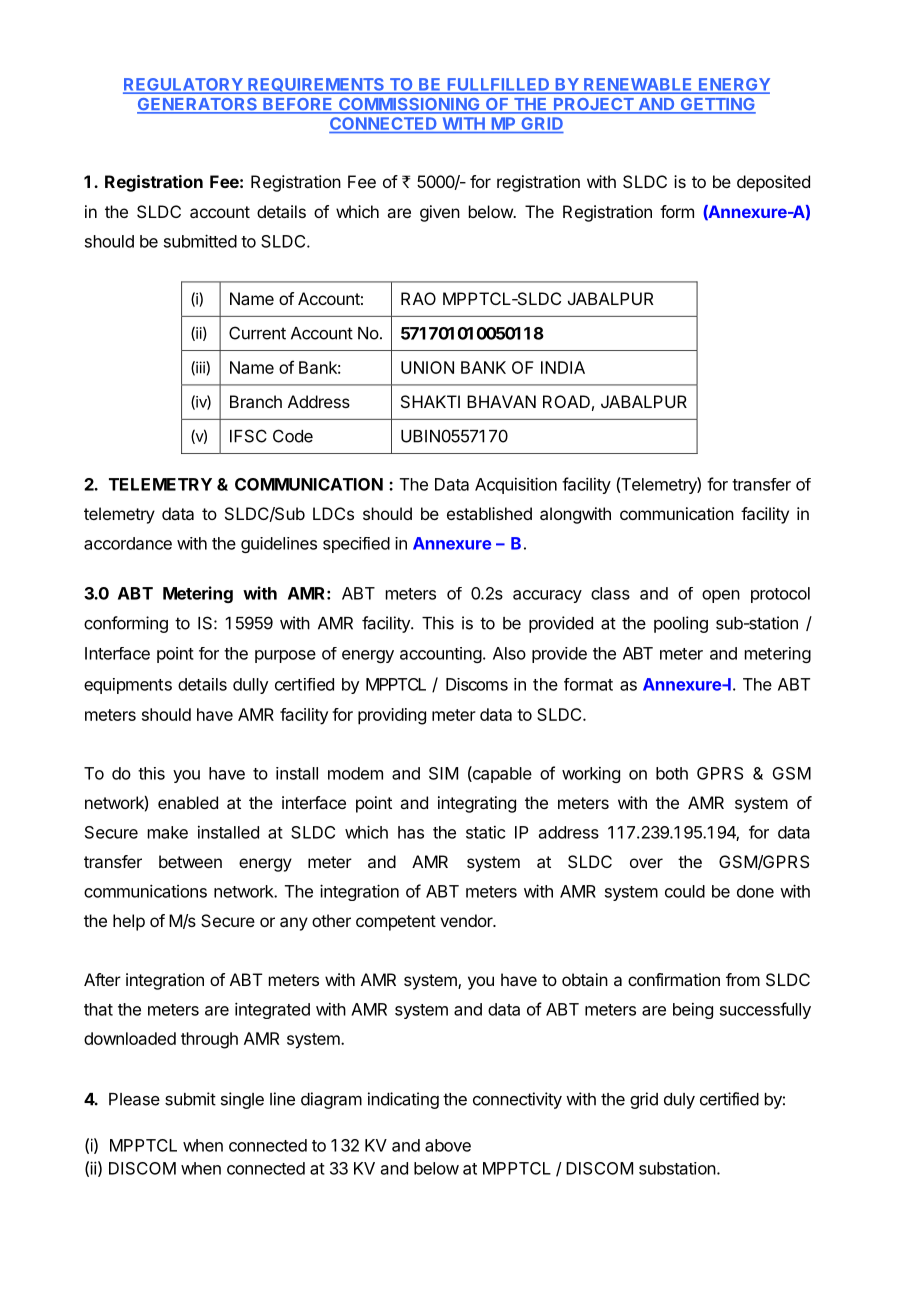 This document has height=1308, width=924. I want to click on SIM, so click(443, 773).
